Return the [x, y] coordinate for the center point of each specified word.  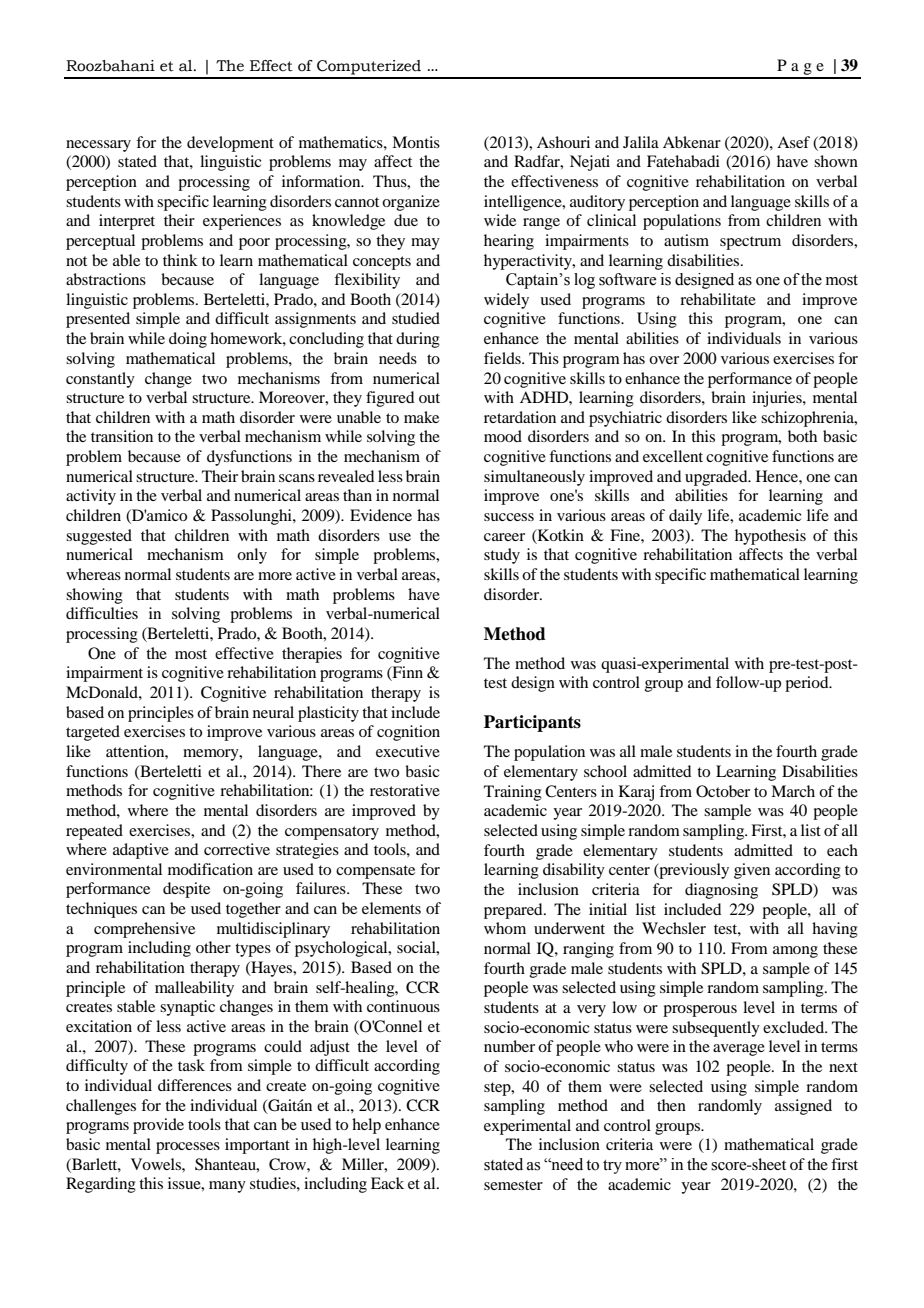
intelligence [524, 203]
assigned [803, 1107]
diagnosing [721, 891]
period [808, 684]
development [230, 144]
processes [188, 1148]
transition [122, 436]
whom [505, 928]
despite [186, 890]
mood [503, 436]
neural [273, 712]
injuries [778, 399]
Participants [532, 723]
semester [513, 1185]
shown [836, 161]
